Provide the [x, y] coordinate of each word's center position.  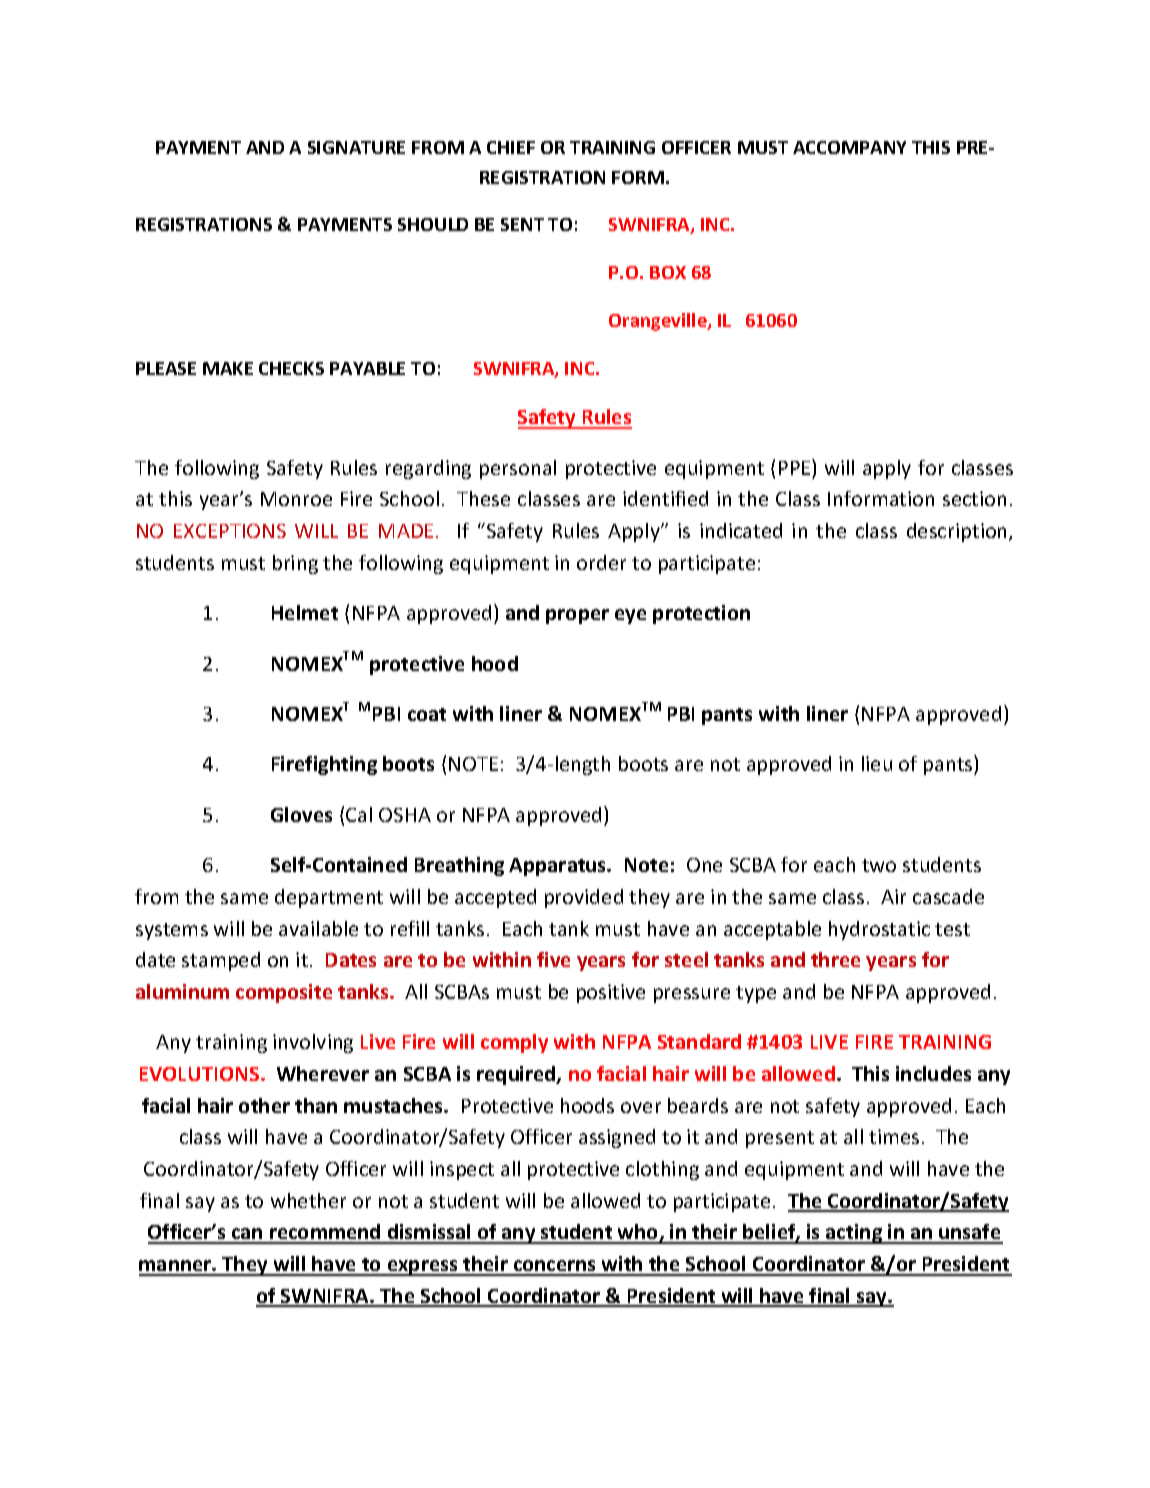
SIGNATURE [356, 147]
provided [584, 898]
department [329, 898]
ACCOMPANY [849, 147]
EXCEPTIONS [230, 531]
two [879, 865]
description [958, 532]
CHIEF [511, 147]
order [601, 562]
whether [308, 1200]
